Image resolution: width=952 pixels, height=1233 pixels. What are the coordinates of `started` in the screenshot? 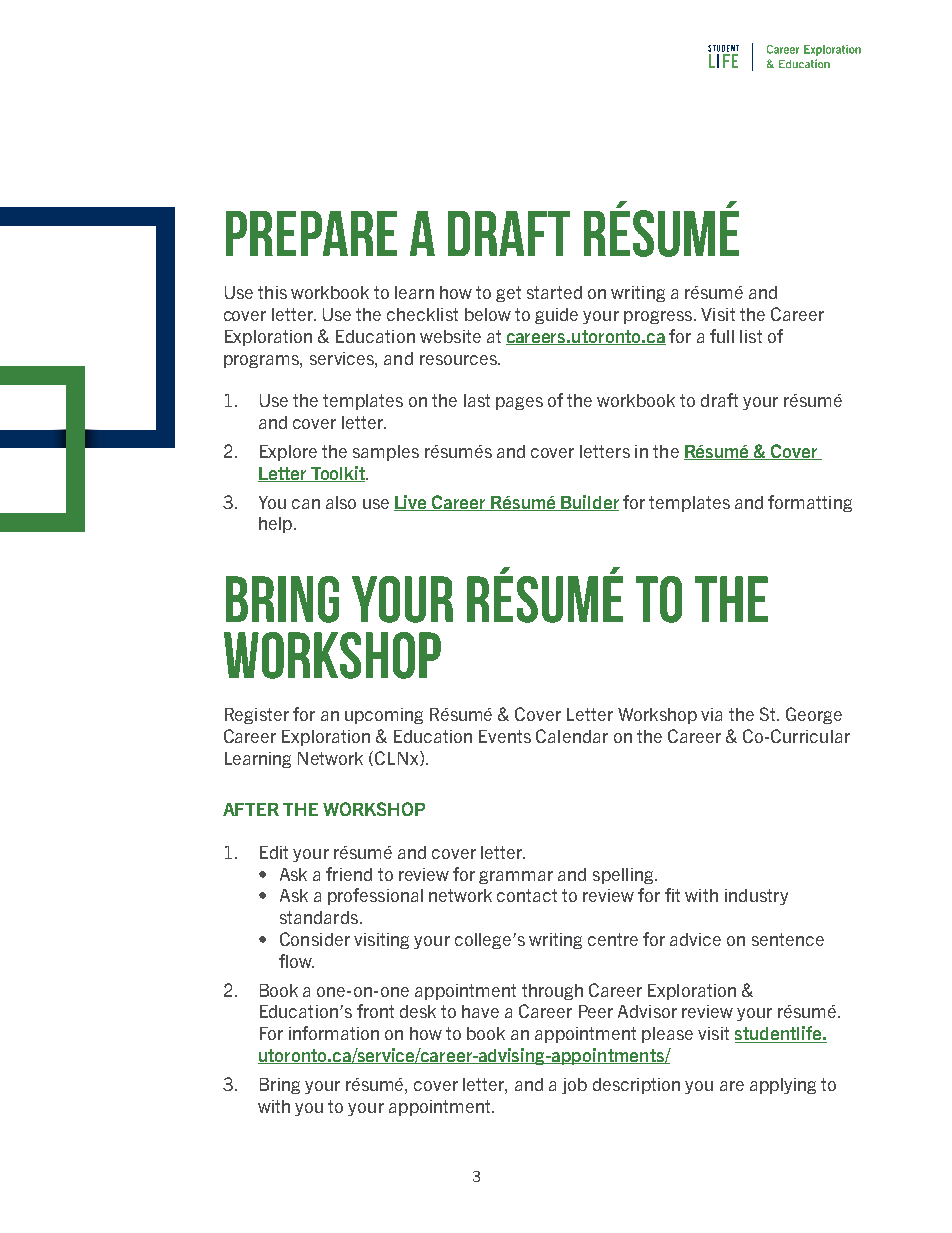 It's located at (554, 292).
